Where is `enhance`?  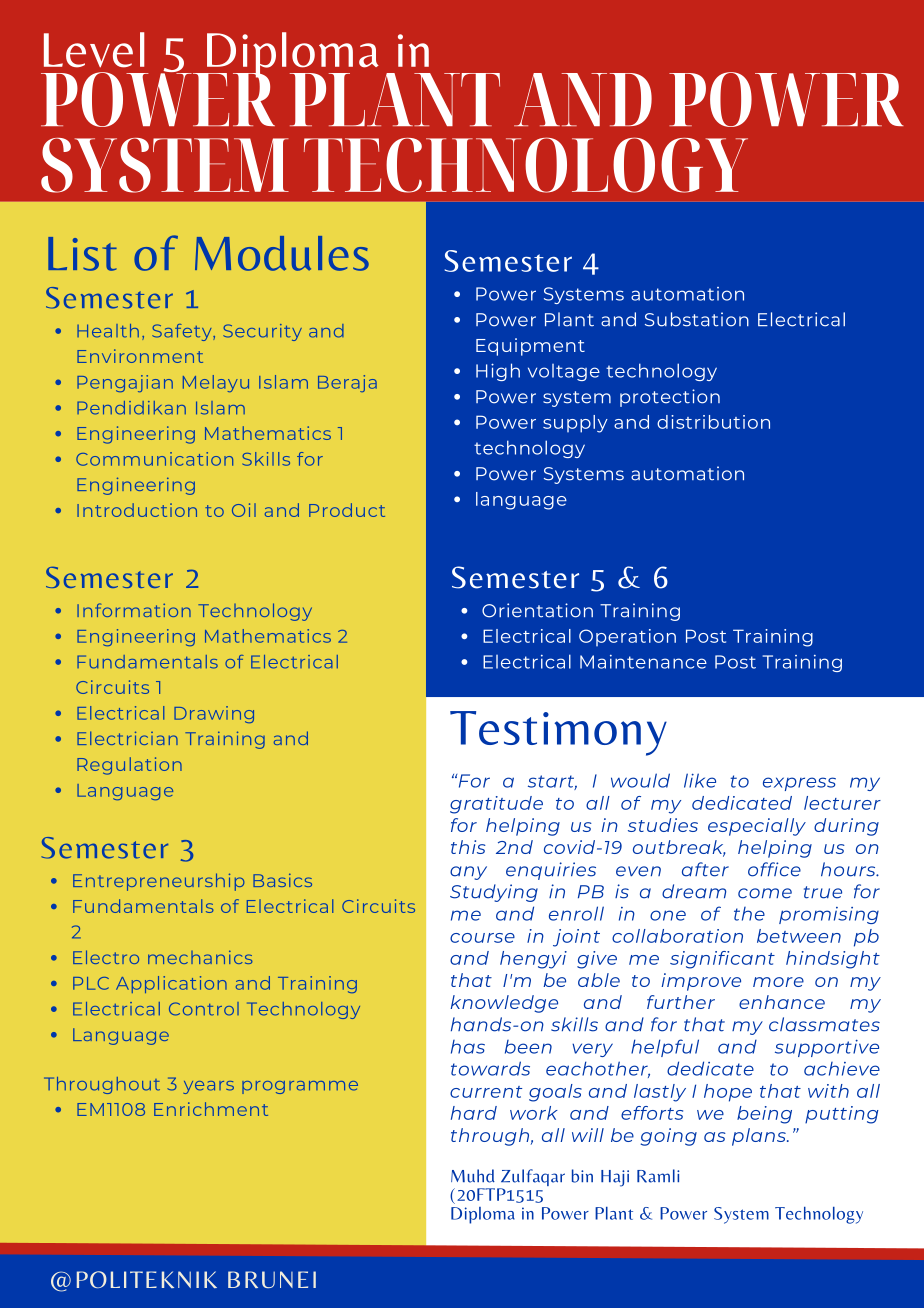 enhance is located at coordinates (782, 1002).
